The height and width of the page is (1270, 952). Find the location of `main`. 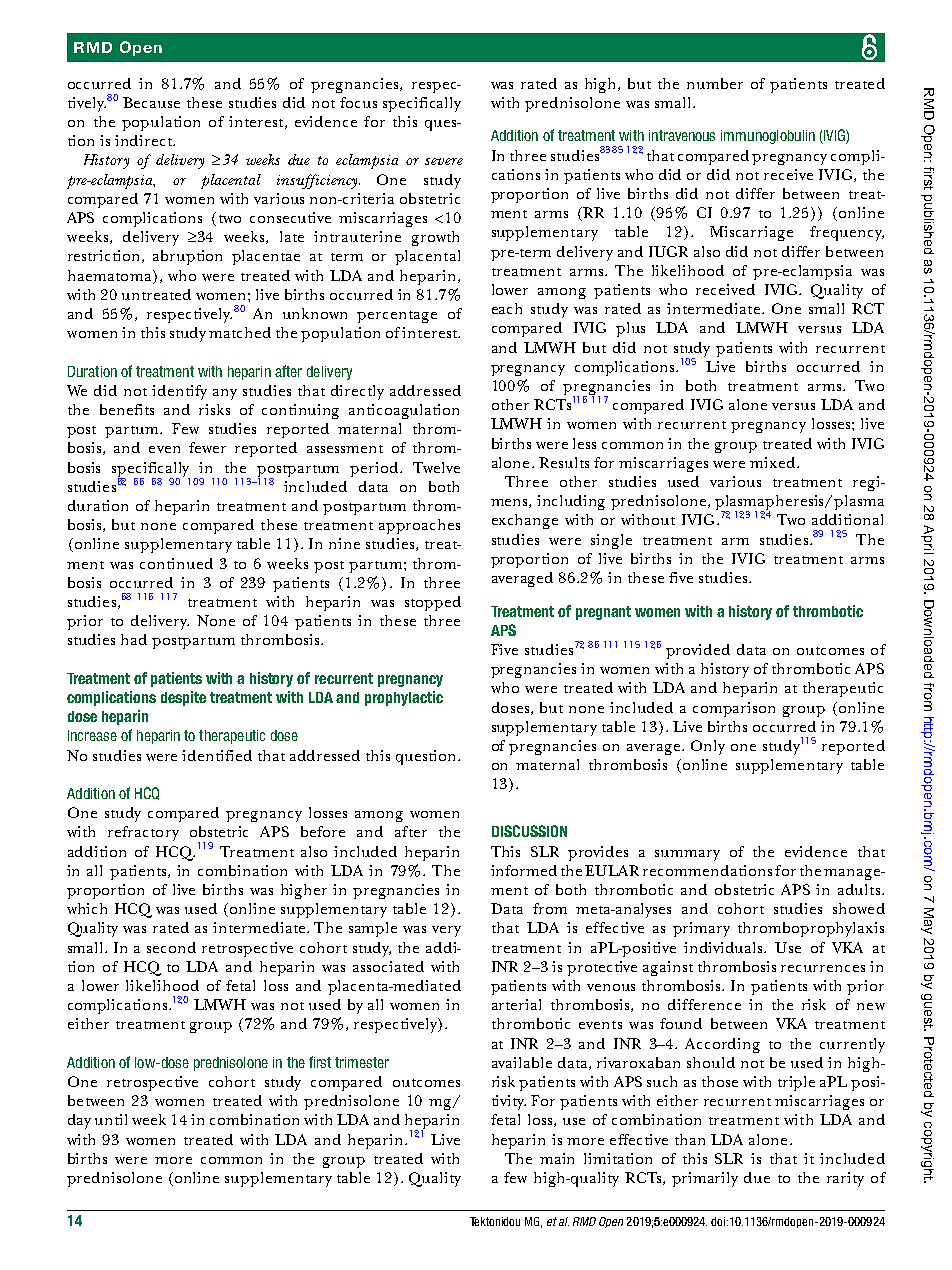

main is located at coordinates (557, 1158).
